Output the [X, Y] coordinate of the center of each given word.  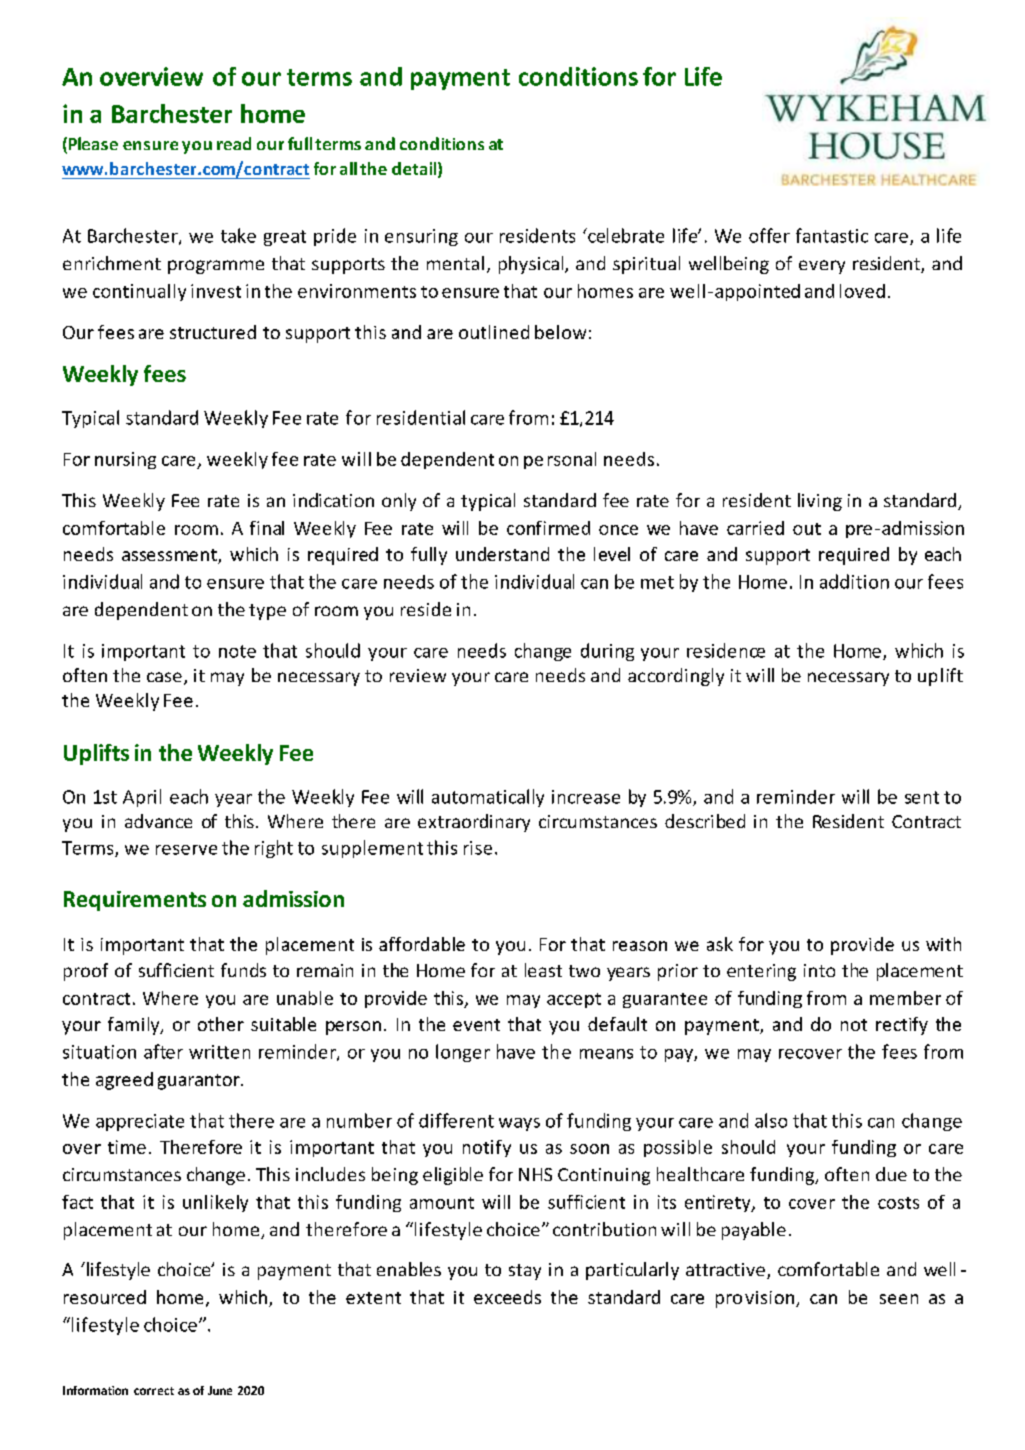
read [234, 143]
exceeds [507, 1297]
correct [154, 1391]
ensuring [421, 237]
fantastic [832, 235]
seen [899, 1299]
